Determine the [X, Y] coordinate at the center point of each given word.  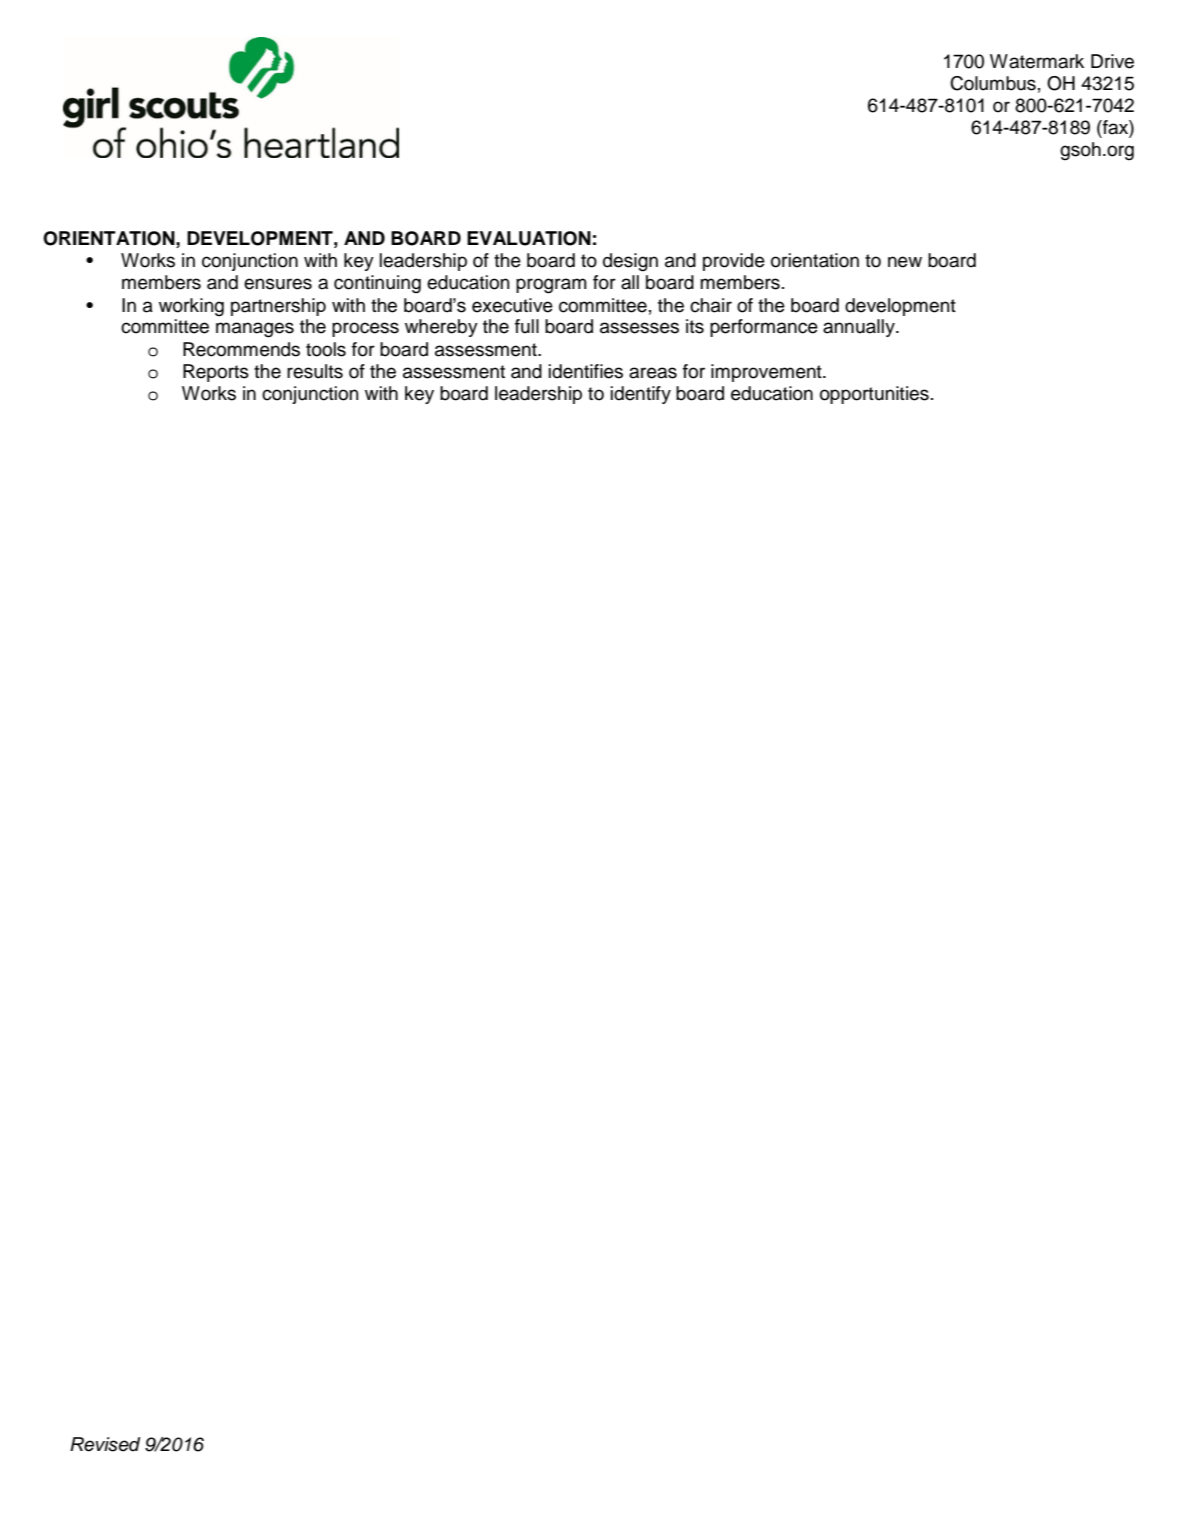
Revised [105, 1444]
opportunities [874, 395]
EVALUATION [529, 238]
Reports [216, 373]
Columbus [993, 83]
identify [641, 395]
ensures [278, 284]
